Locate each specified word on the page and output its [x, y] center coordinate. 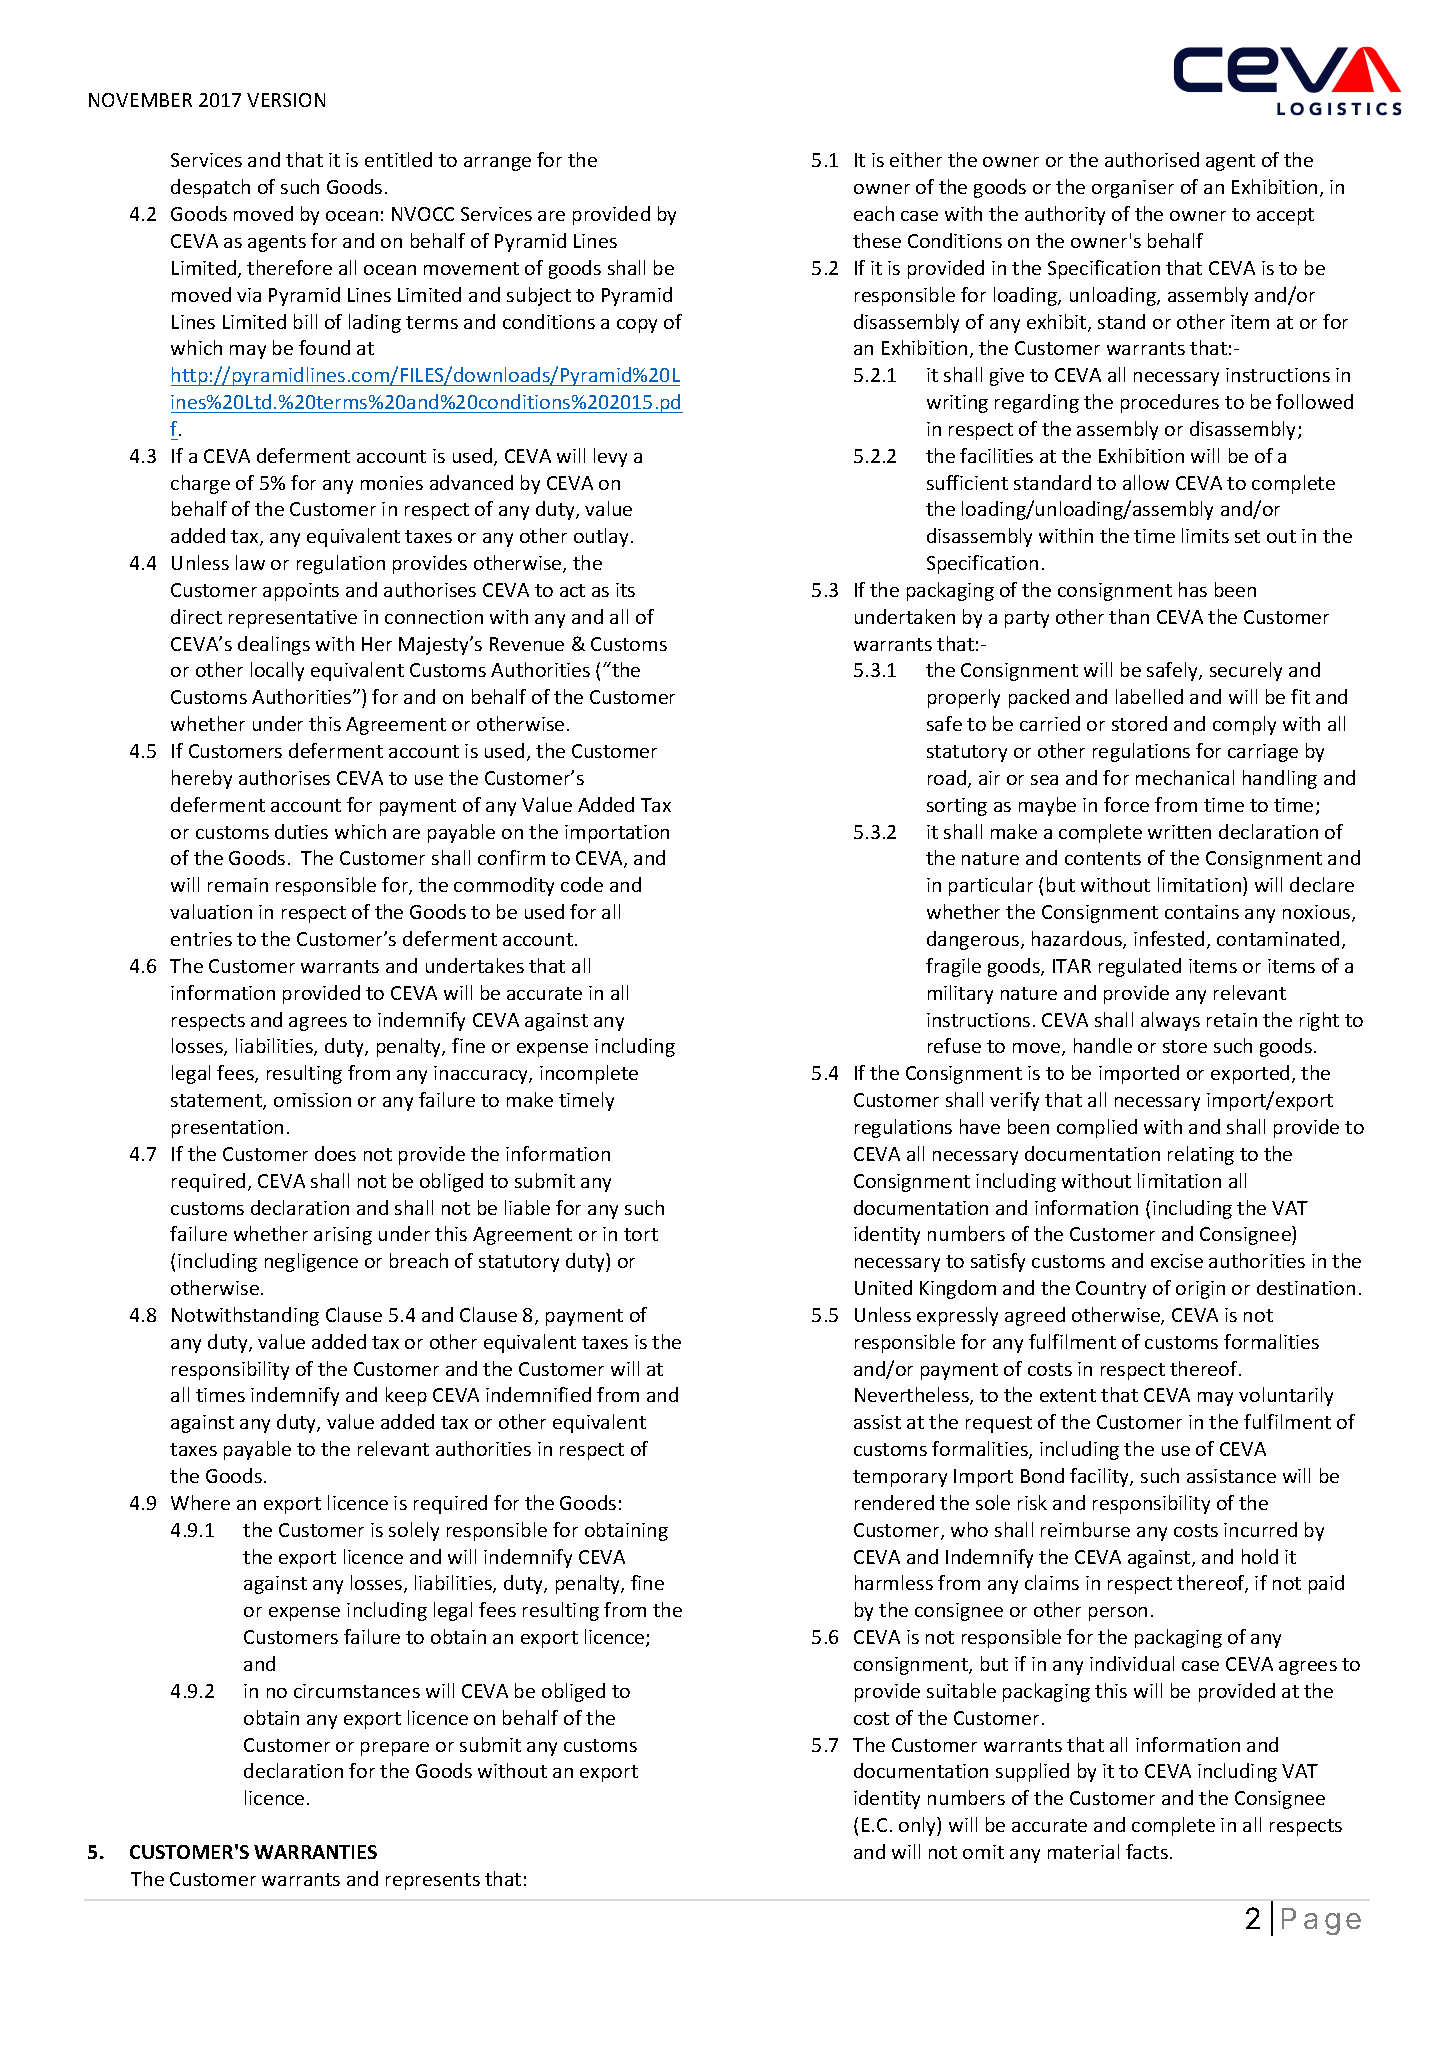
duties [301, 831]
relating [1201, 1155]
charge [200, 484]
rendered [894, 1502]
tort [641, 1234]
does [335, 1153]
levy [610, 457]
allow [1146, 482]
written [1179, 832]
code [582, 884]
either [916, 159]
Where [200, 1502]
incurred [1260, 1529]
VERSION [286, 100]
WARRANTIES [315, 1852]
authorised [1152, 159]
